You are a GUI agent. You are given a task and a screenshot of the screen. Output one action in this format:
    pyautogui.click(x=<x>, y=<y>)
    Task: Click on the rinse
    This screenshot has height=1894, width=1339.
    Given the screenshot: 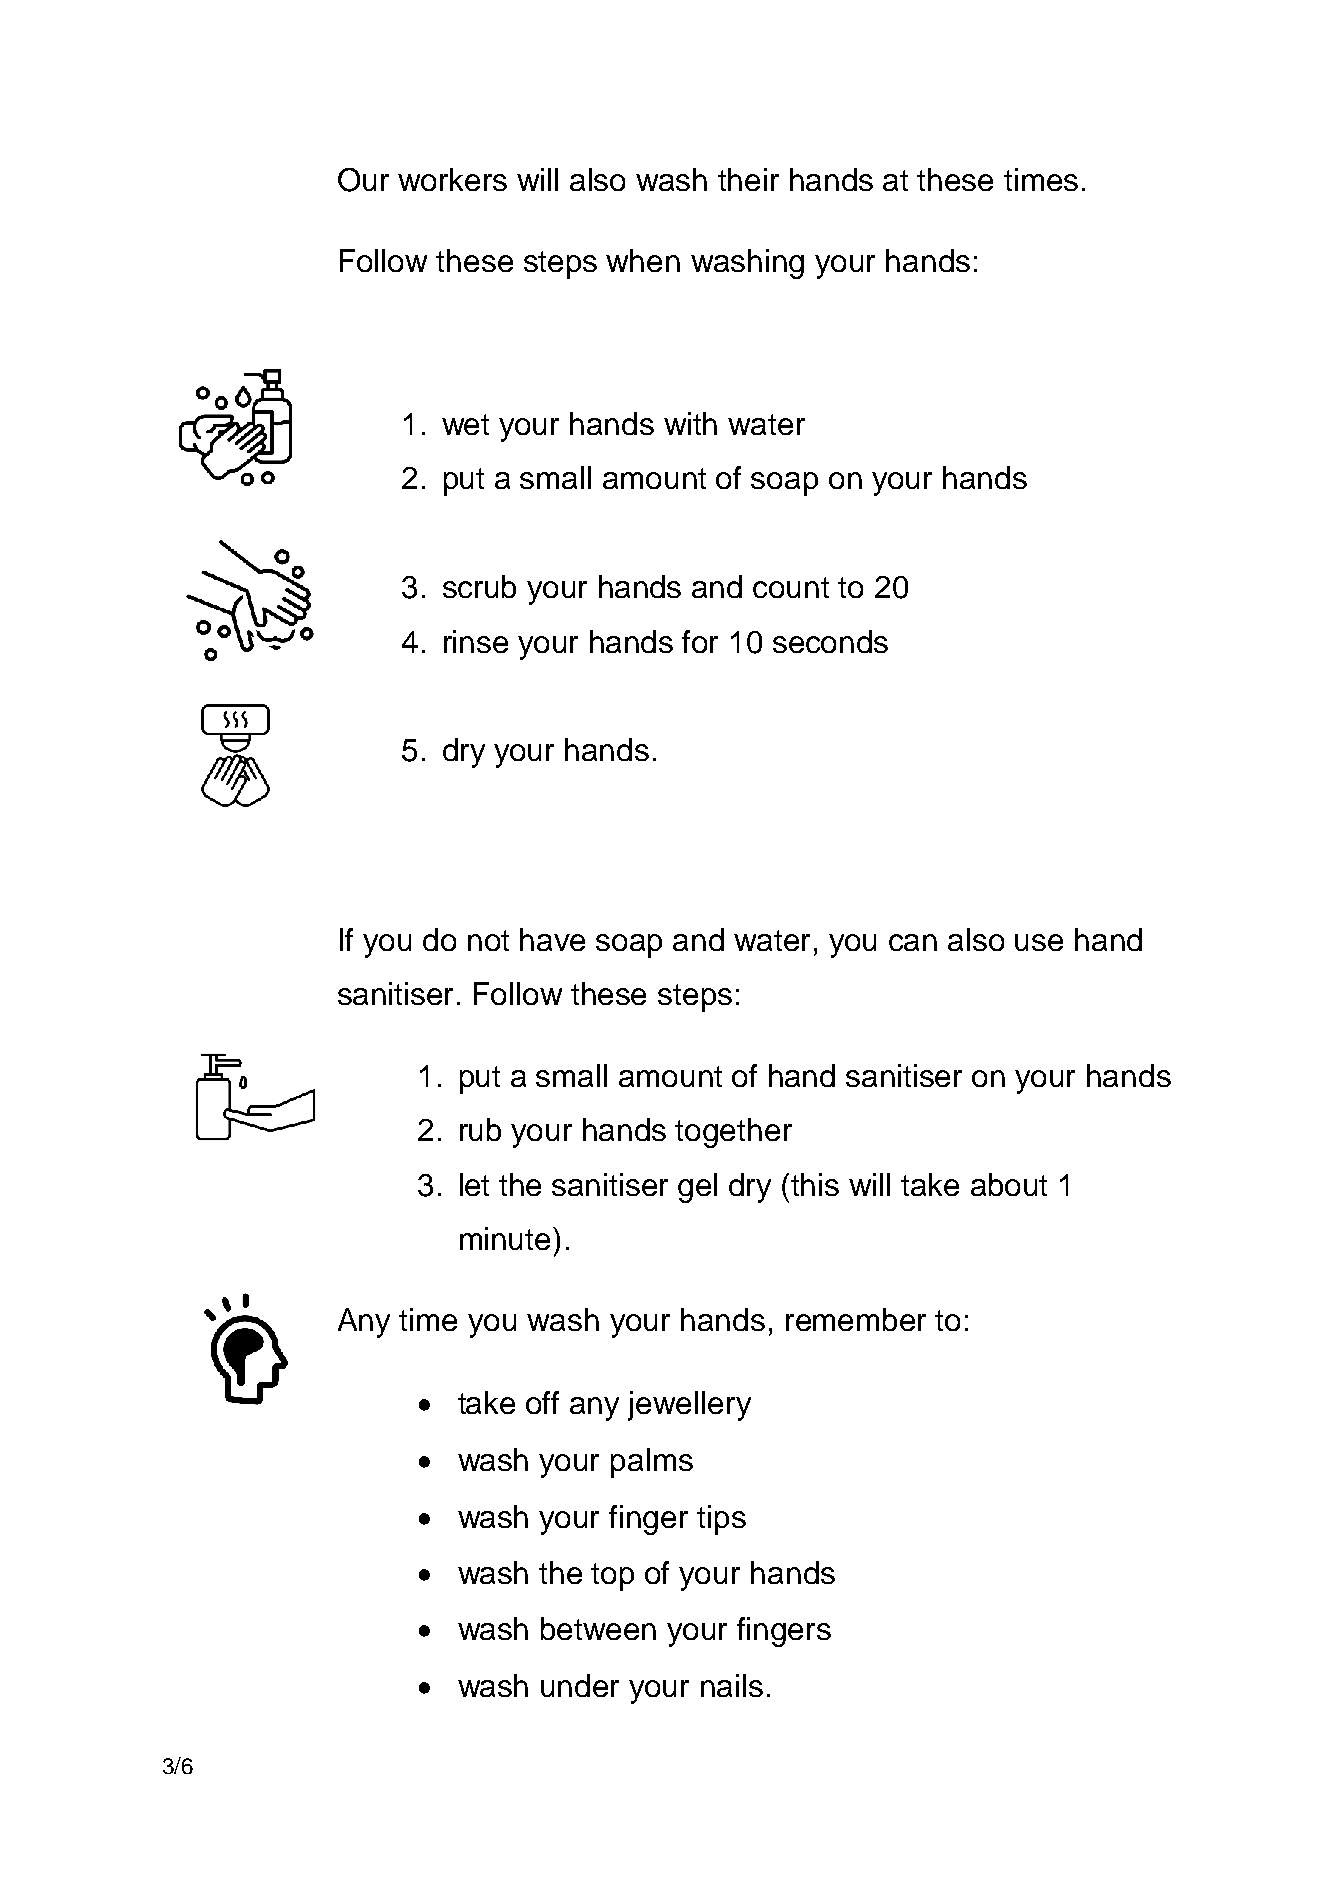 What is the action you would take?
    pyautogui.click(x=476, y=641)
